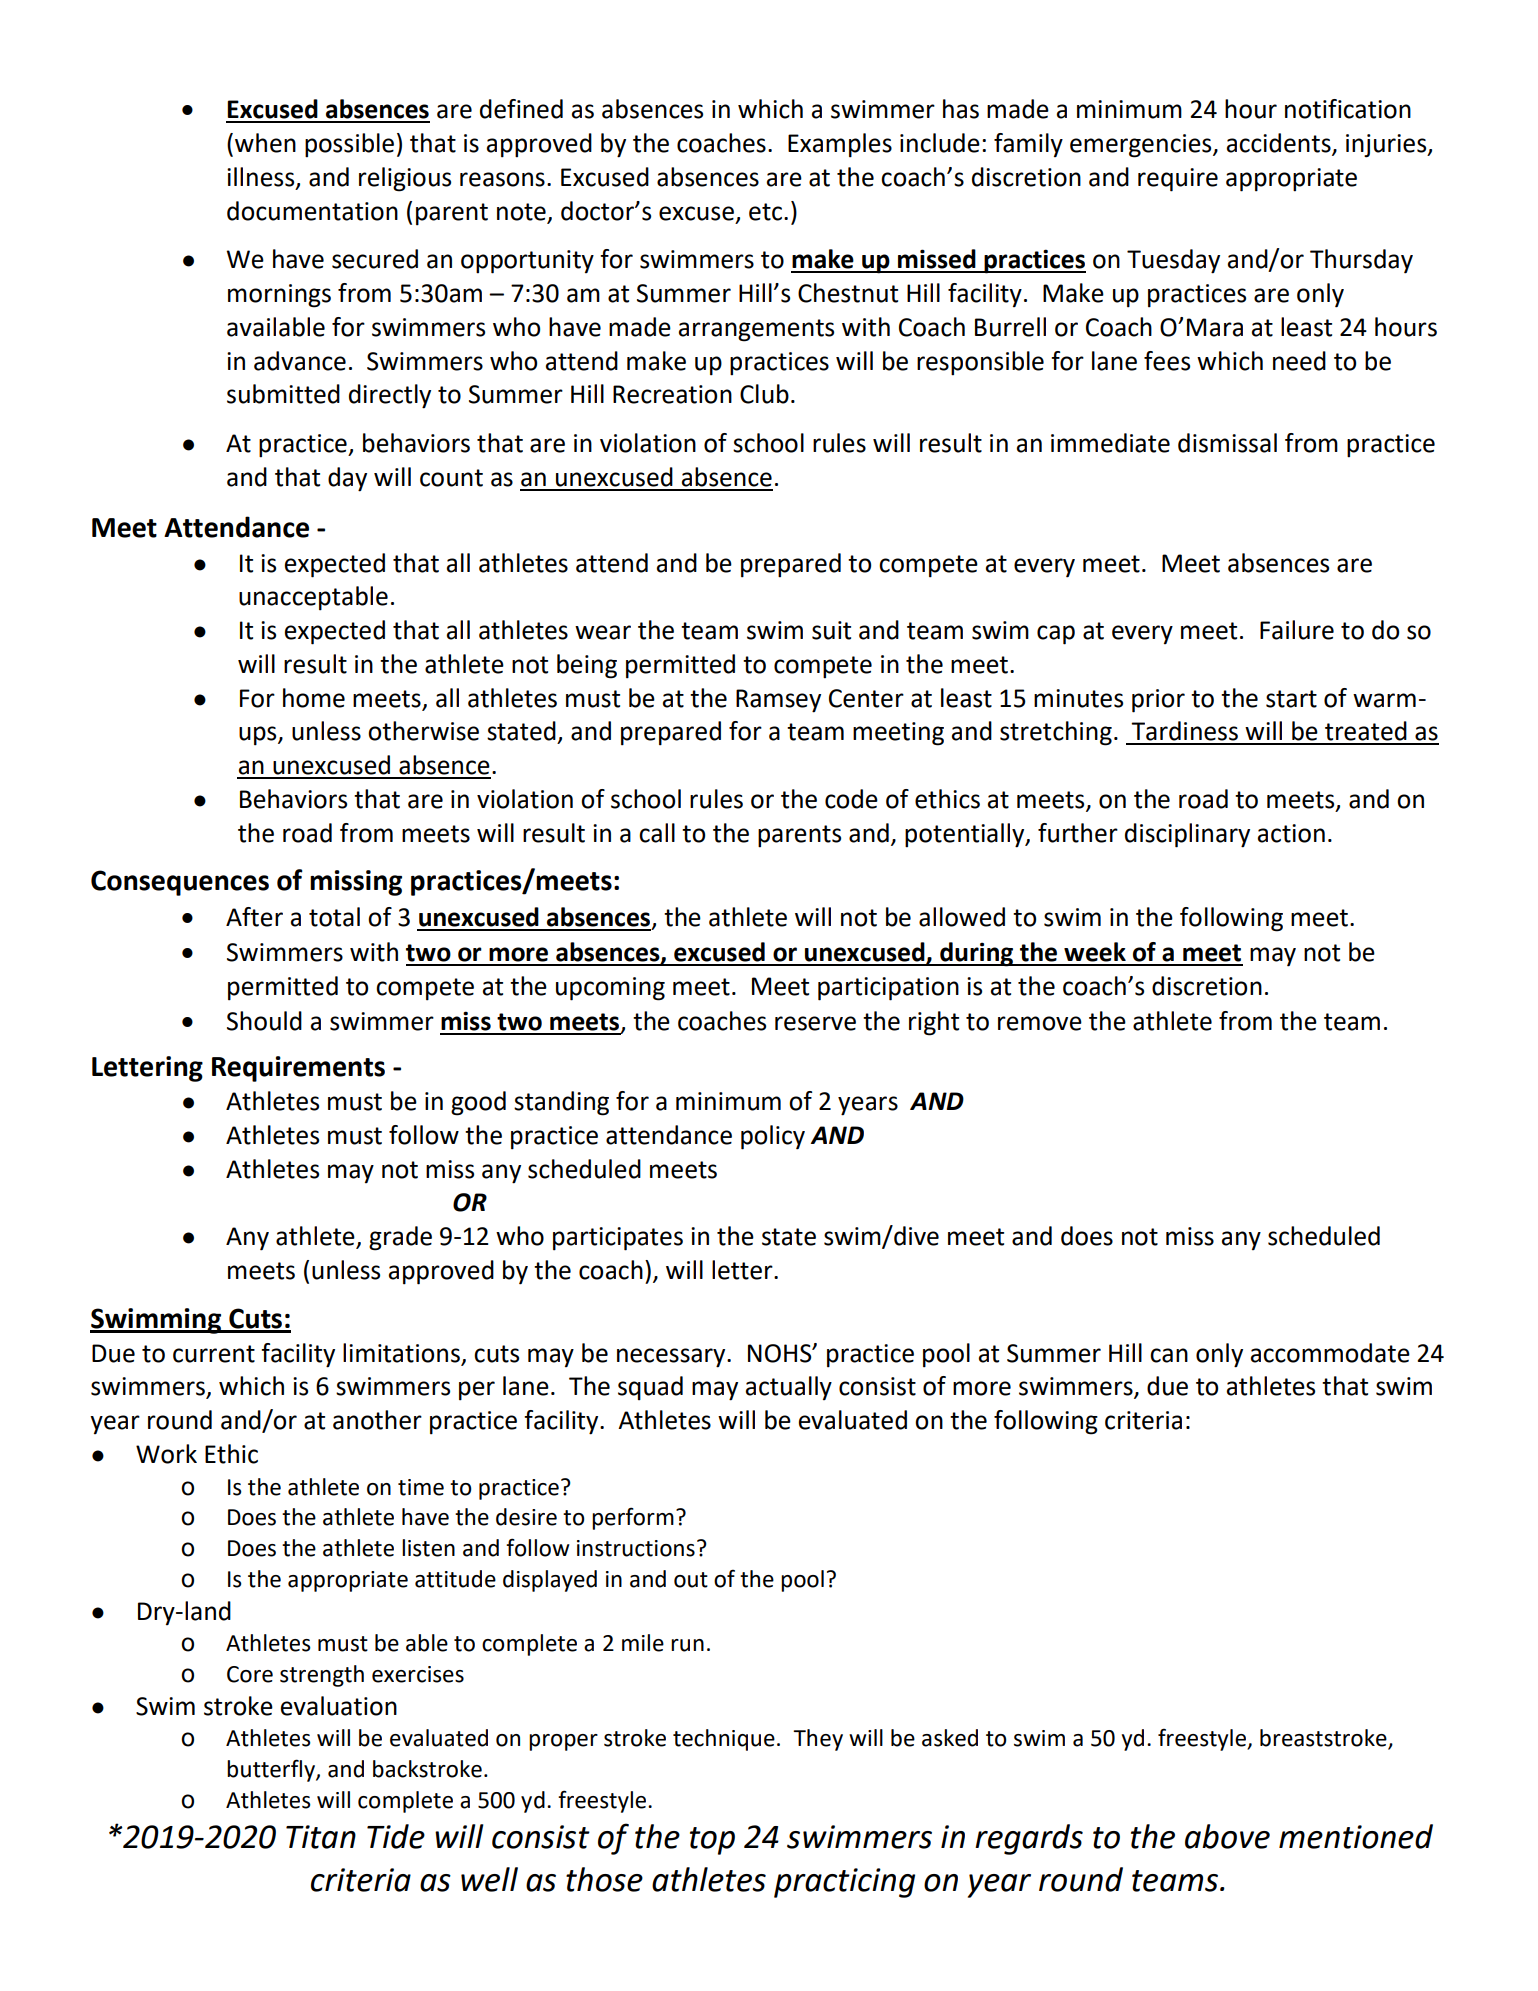 The width and height of the screenshot is (1538, 1991). What do you see at coordinates (1280, 144) in the screenshot?
I see `accidents` at bounding box center [1280, 144].
